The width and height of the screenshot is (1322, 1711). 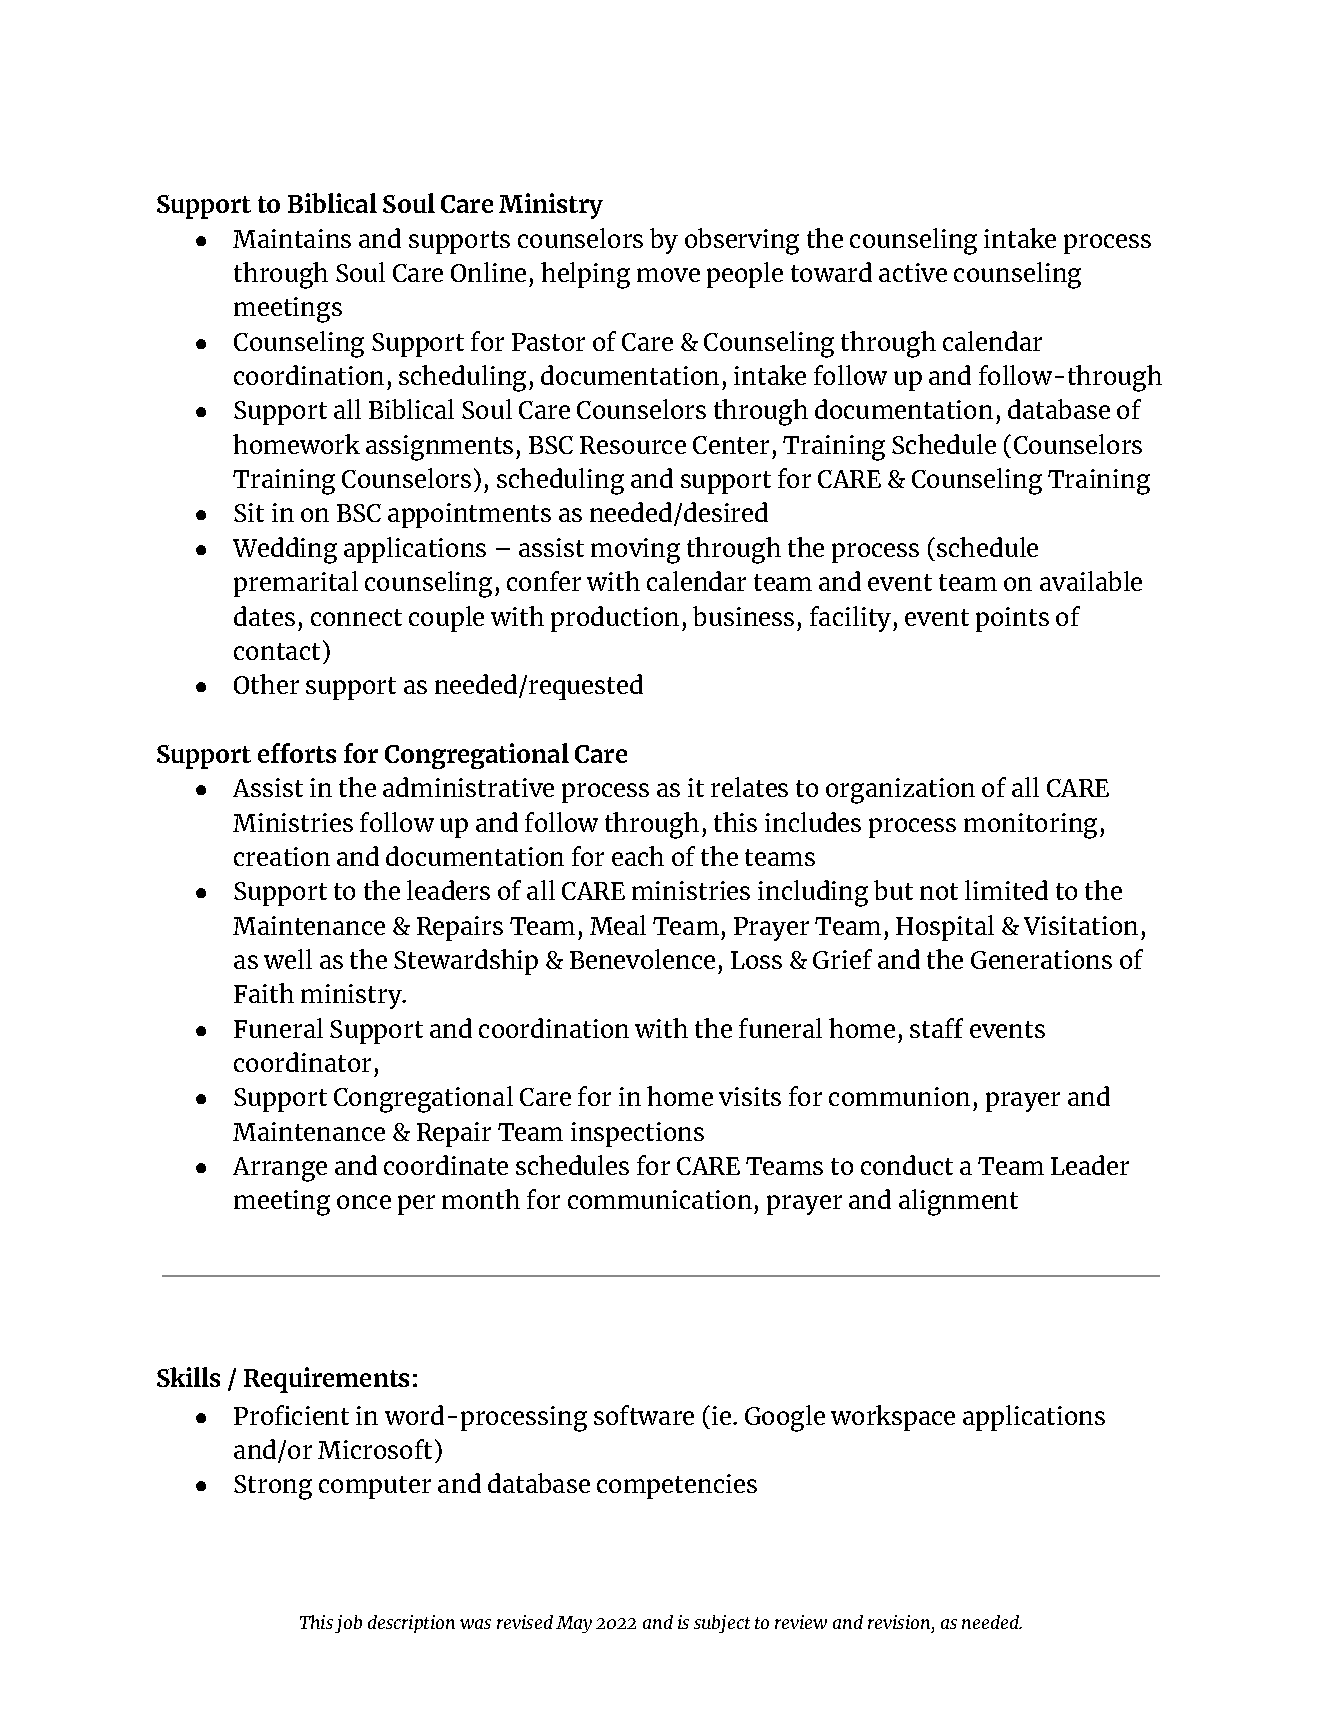 What do you see at coordinates (958, 1202) in the screenshot?
I see `alignment` at bounding box center [958, 1202].
